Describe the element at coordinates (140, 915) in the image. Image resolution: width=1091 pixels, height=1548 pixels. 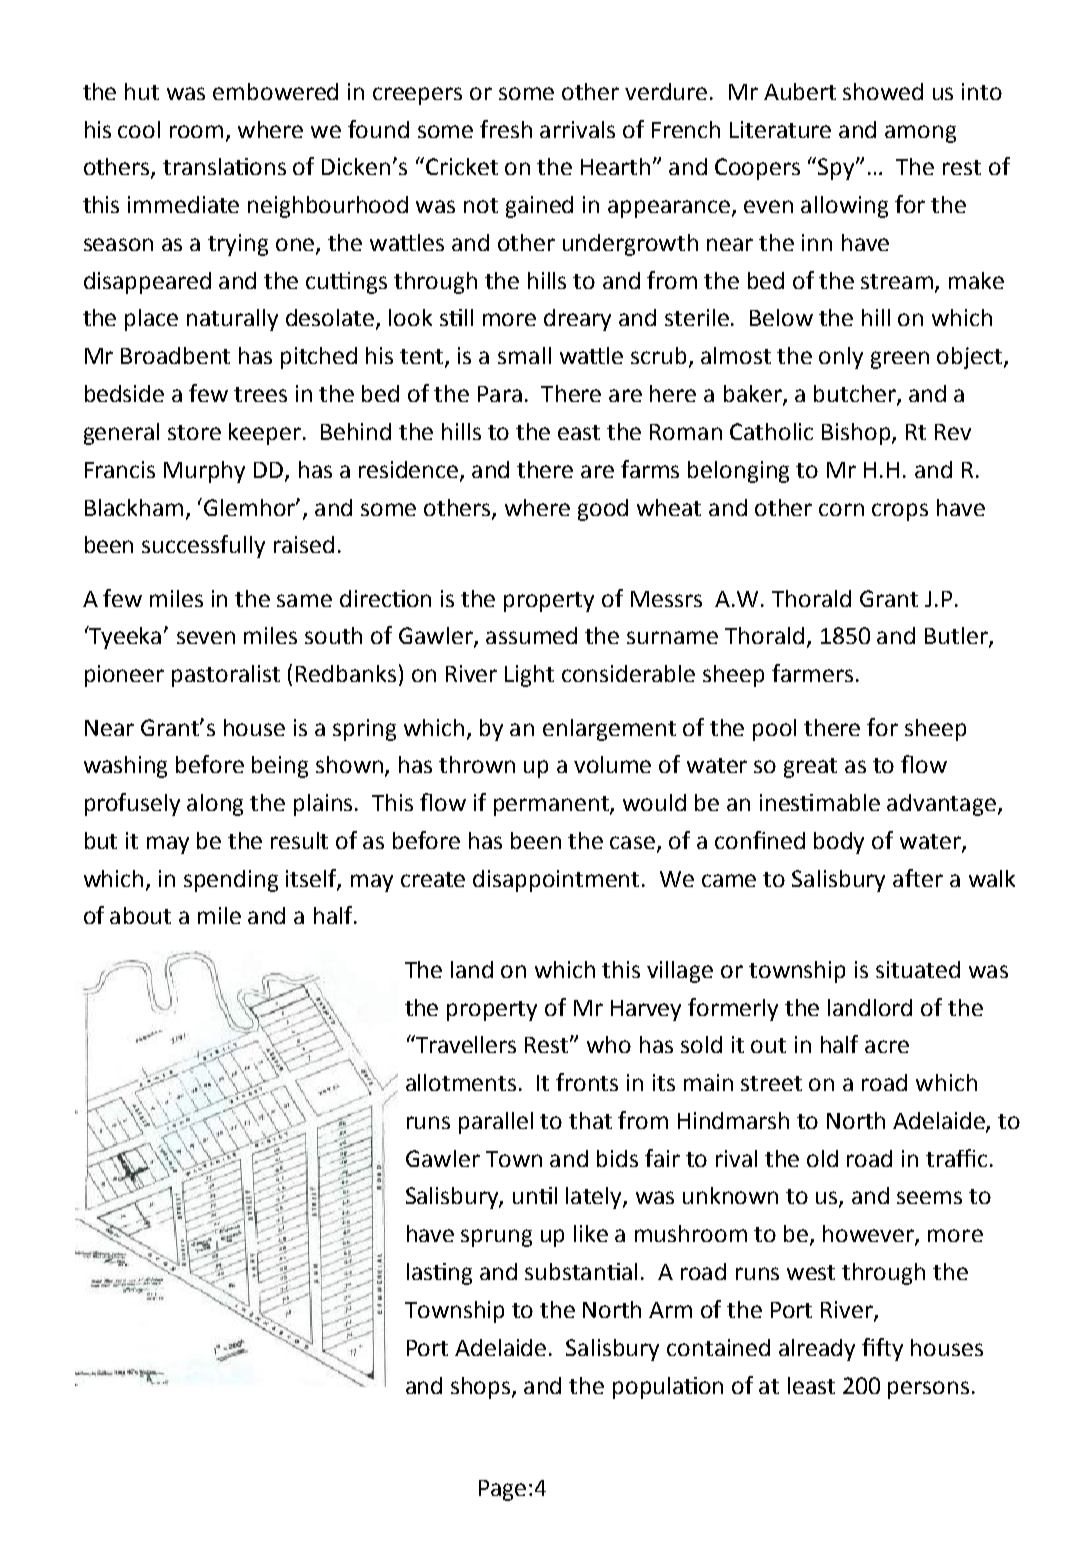
I see `about` at that location.
